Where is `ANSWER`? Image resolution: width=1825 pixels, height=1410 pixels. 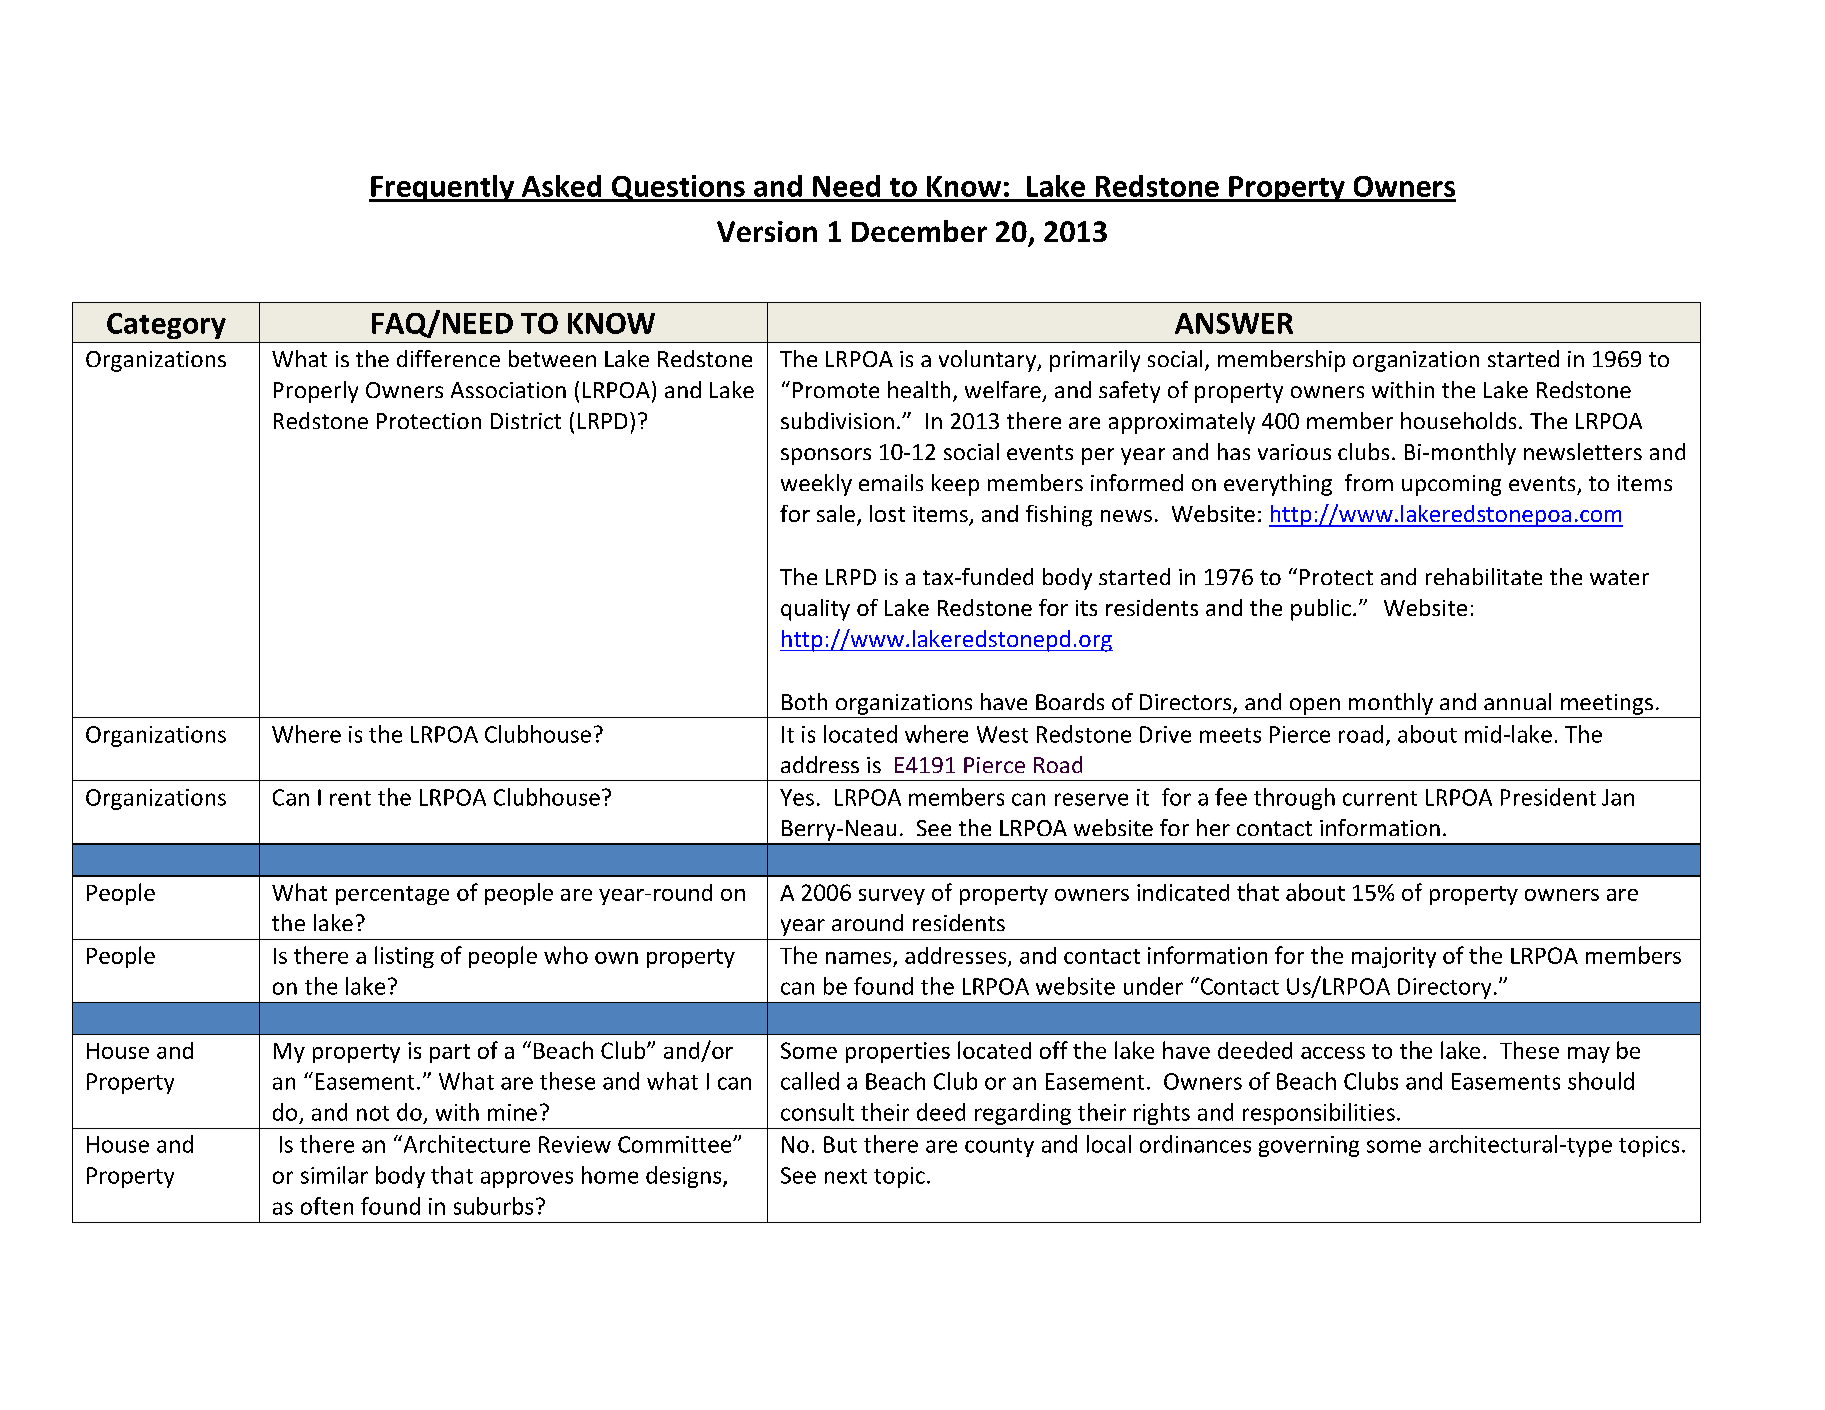 ANSWER is located at coordinates (1234, 323).
